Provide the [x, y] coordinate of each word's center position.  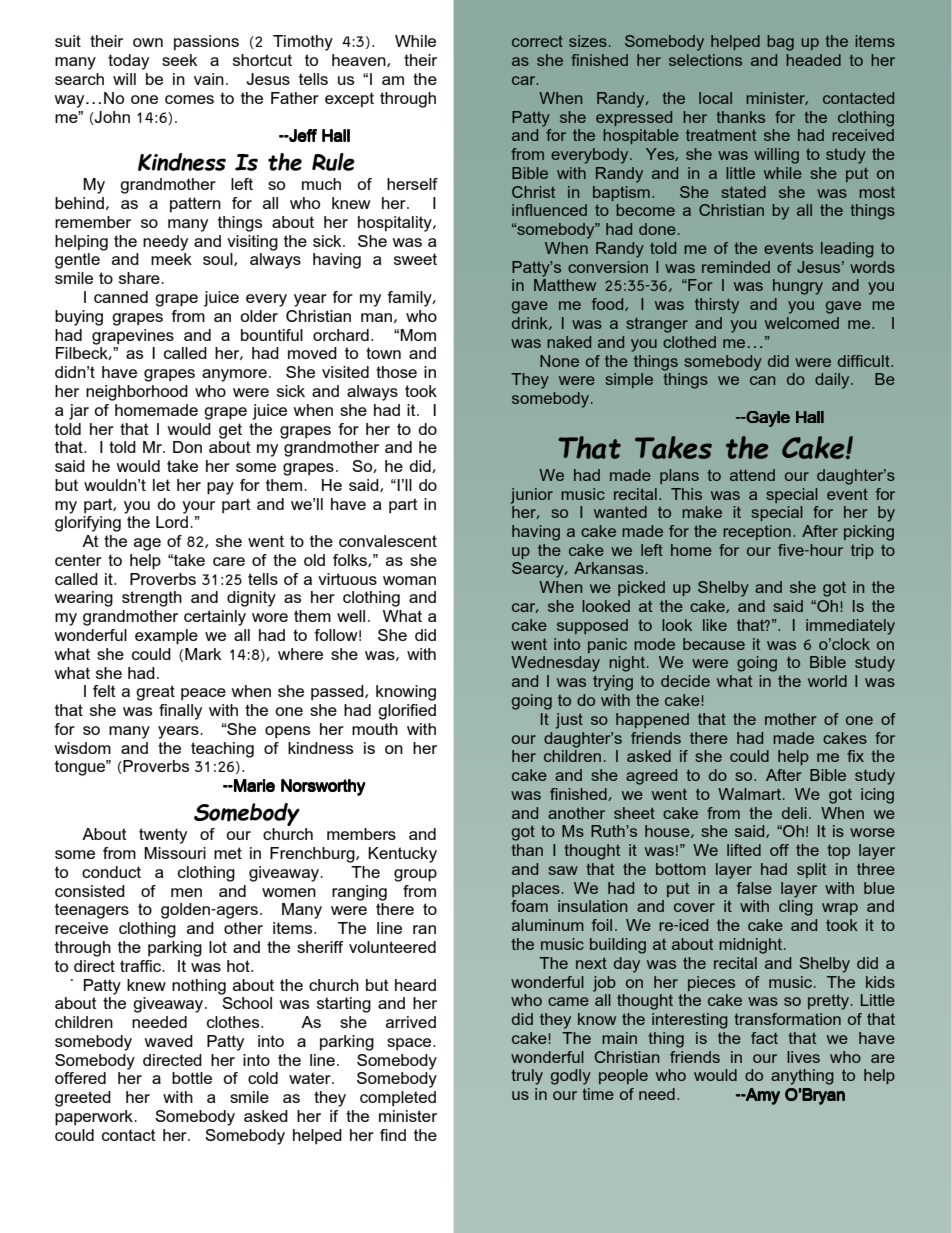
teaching [222, 750]
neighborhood [137, 393]
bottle [192, 1078]
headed [813, 60]
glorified [407, 712]
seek [179, 60]
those [396, 372]
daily [833, 381]
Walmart [751, 794]
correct [537, 41]
